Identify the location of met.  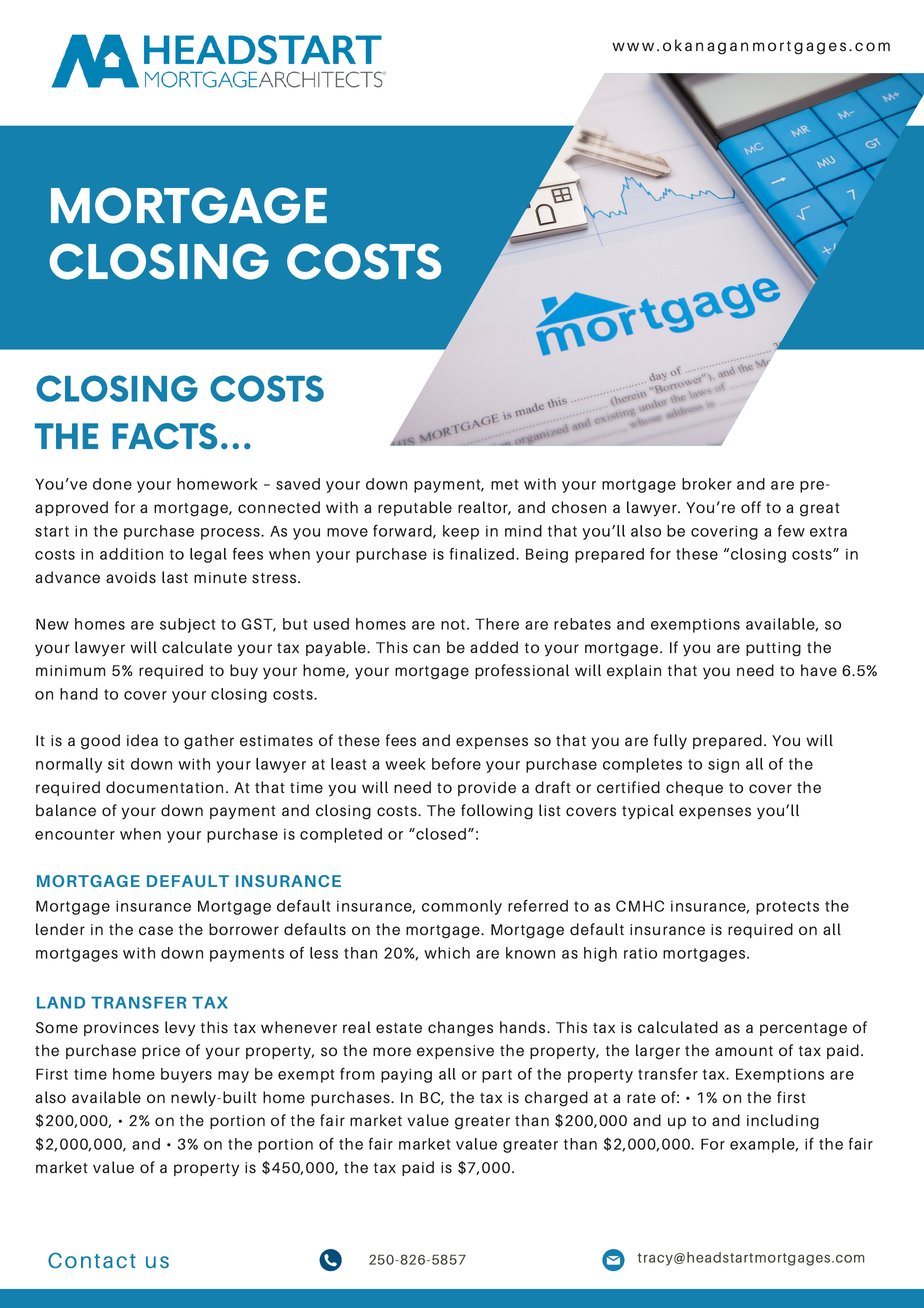
(505, 484).
